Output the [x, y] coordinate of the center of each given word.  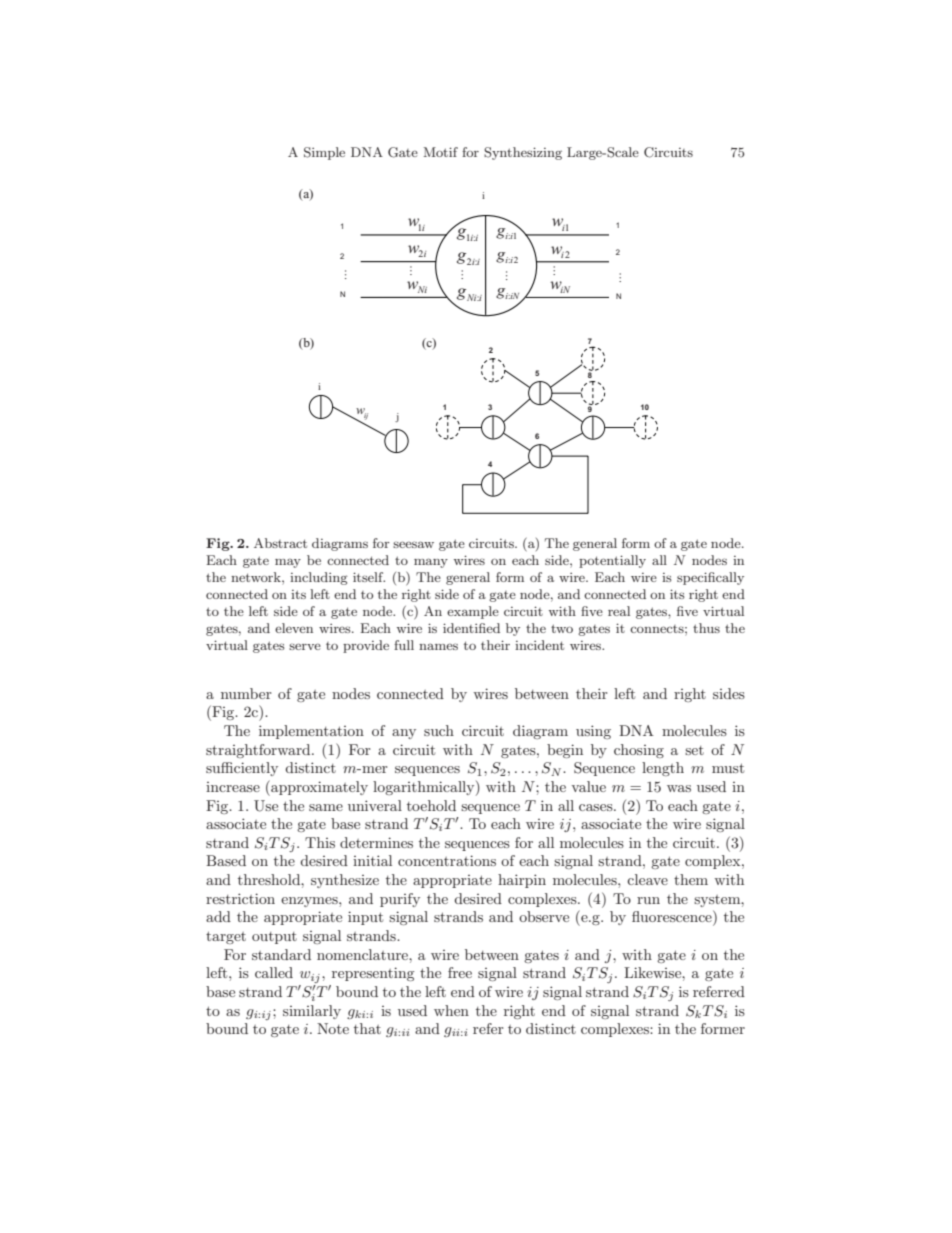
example [473, 612]
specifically [710, 578]
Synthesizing [523, 153]
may [288, 563]
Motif [441, 152]
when [451, 1010]
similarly [312, 1012]
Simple [324, 153]
